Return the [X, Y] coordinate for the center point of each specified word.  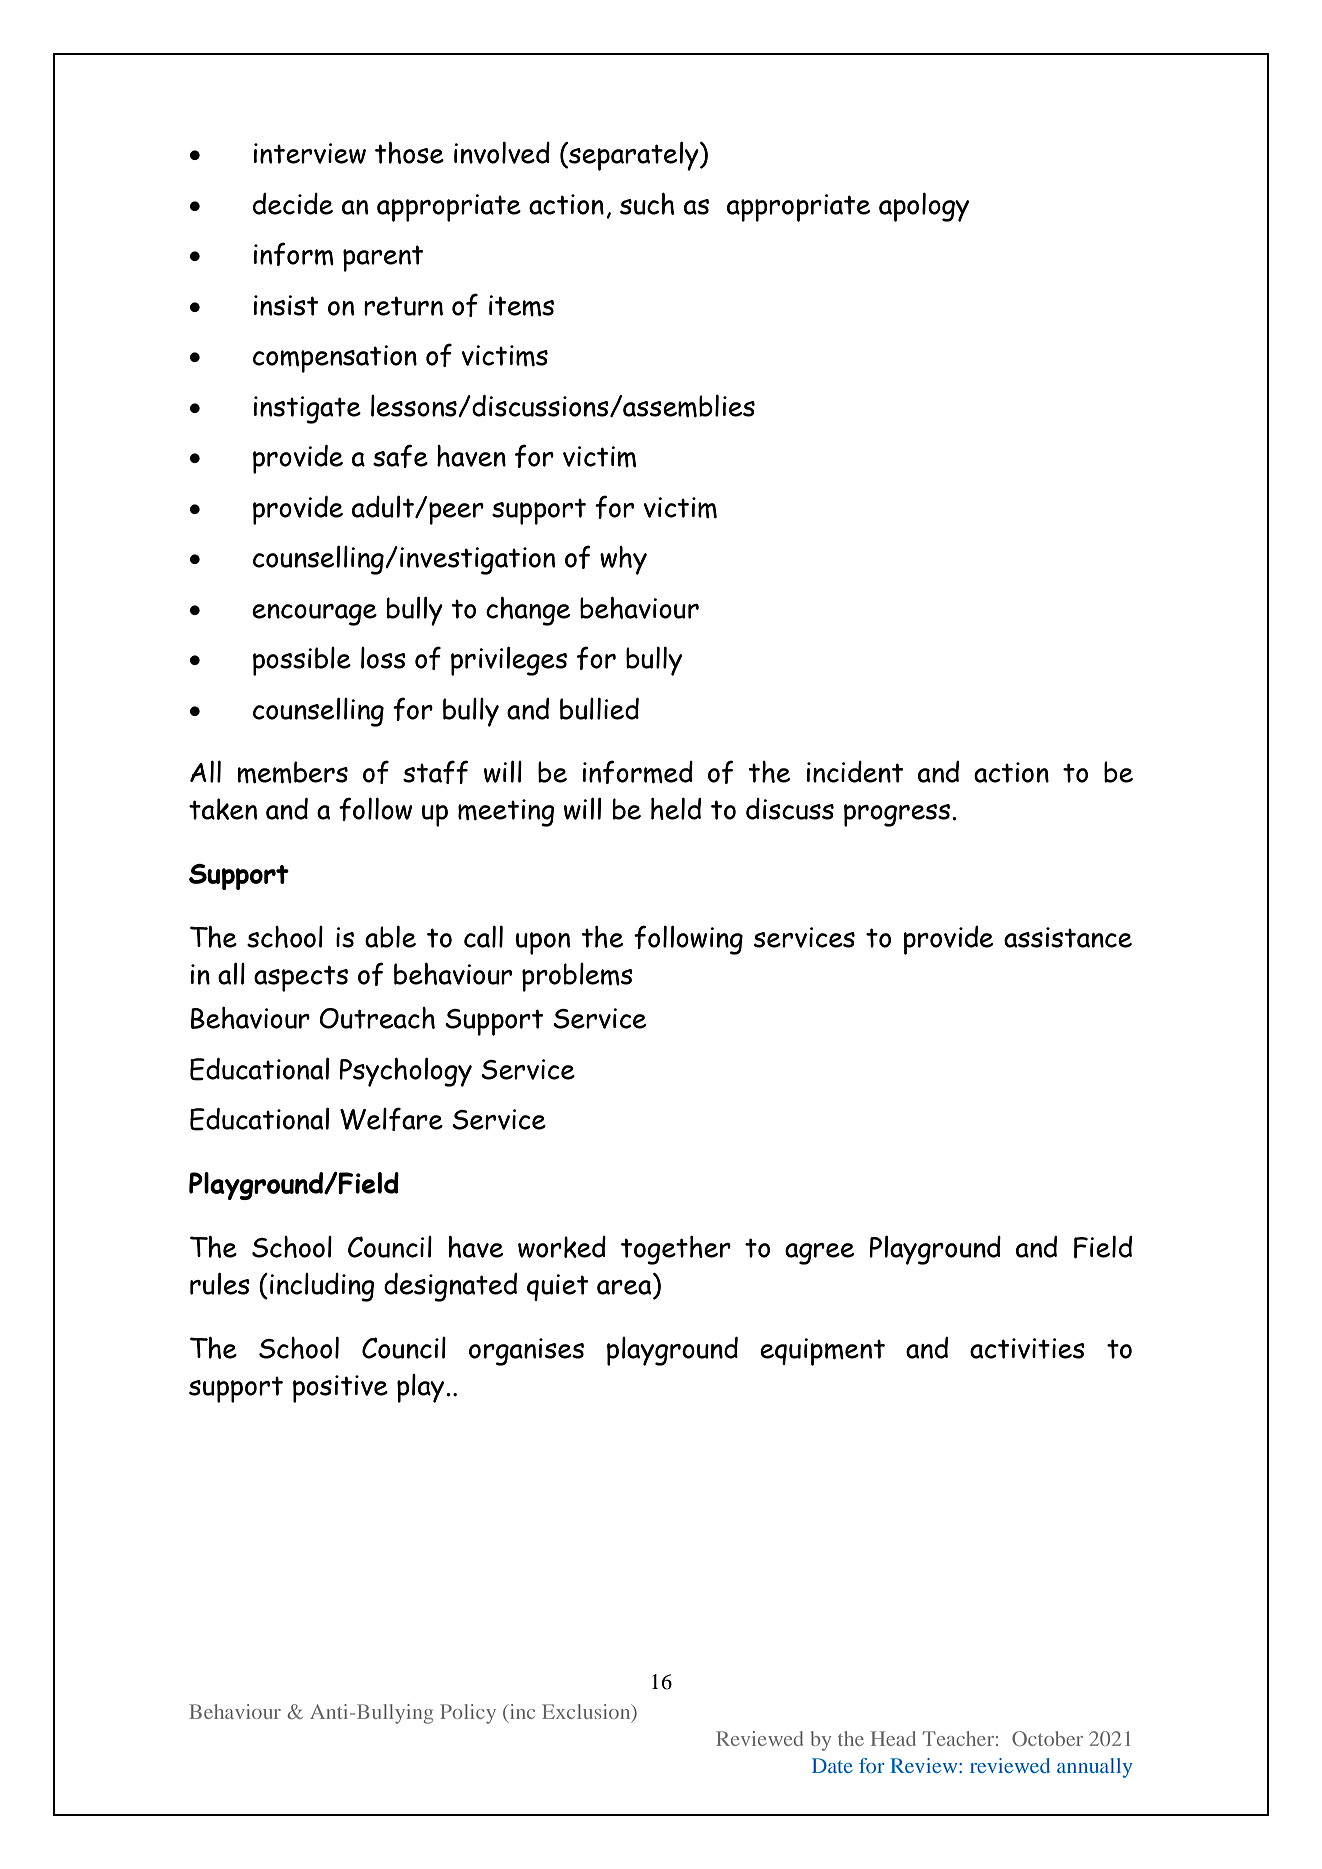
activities [1027, 1348]
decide [293, 204]
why [623, 560]
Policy [468, 1714]
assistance [1068, 937]
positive [340, 1389]
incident [855, 772]
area [624, 1287]
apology [924, 207]
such [647, 204]
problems [577, 977]
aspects [301, 978]
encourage [314, 615]
